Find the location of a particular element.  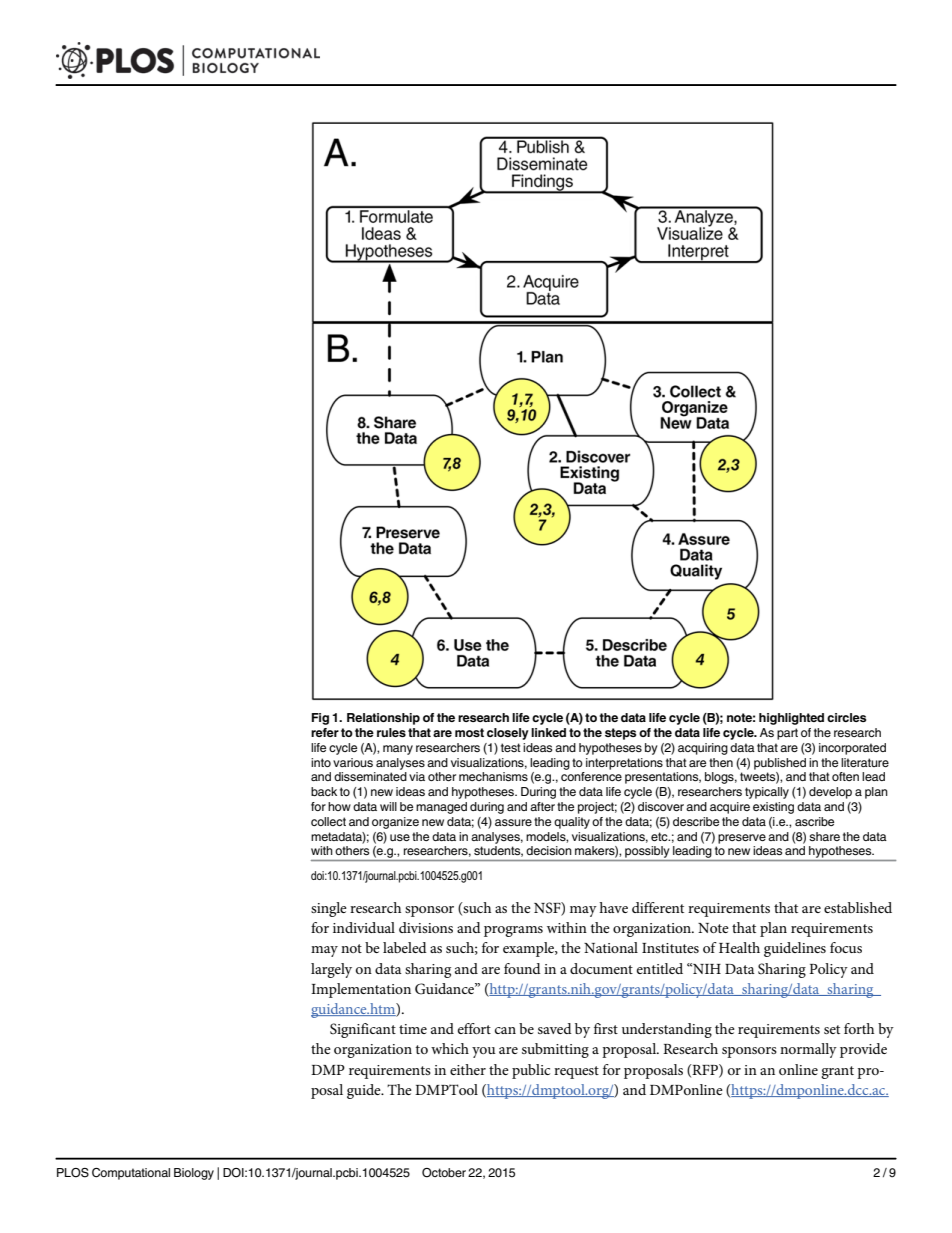

preserve is located at coordinates (742, 839).
